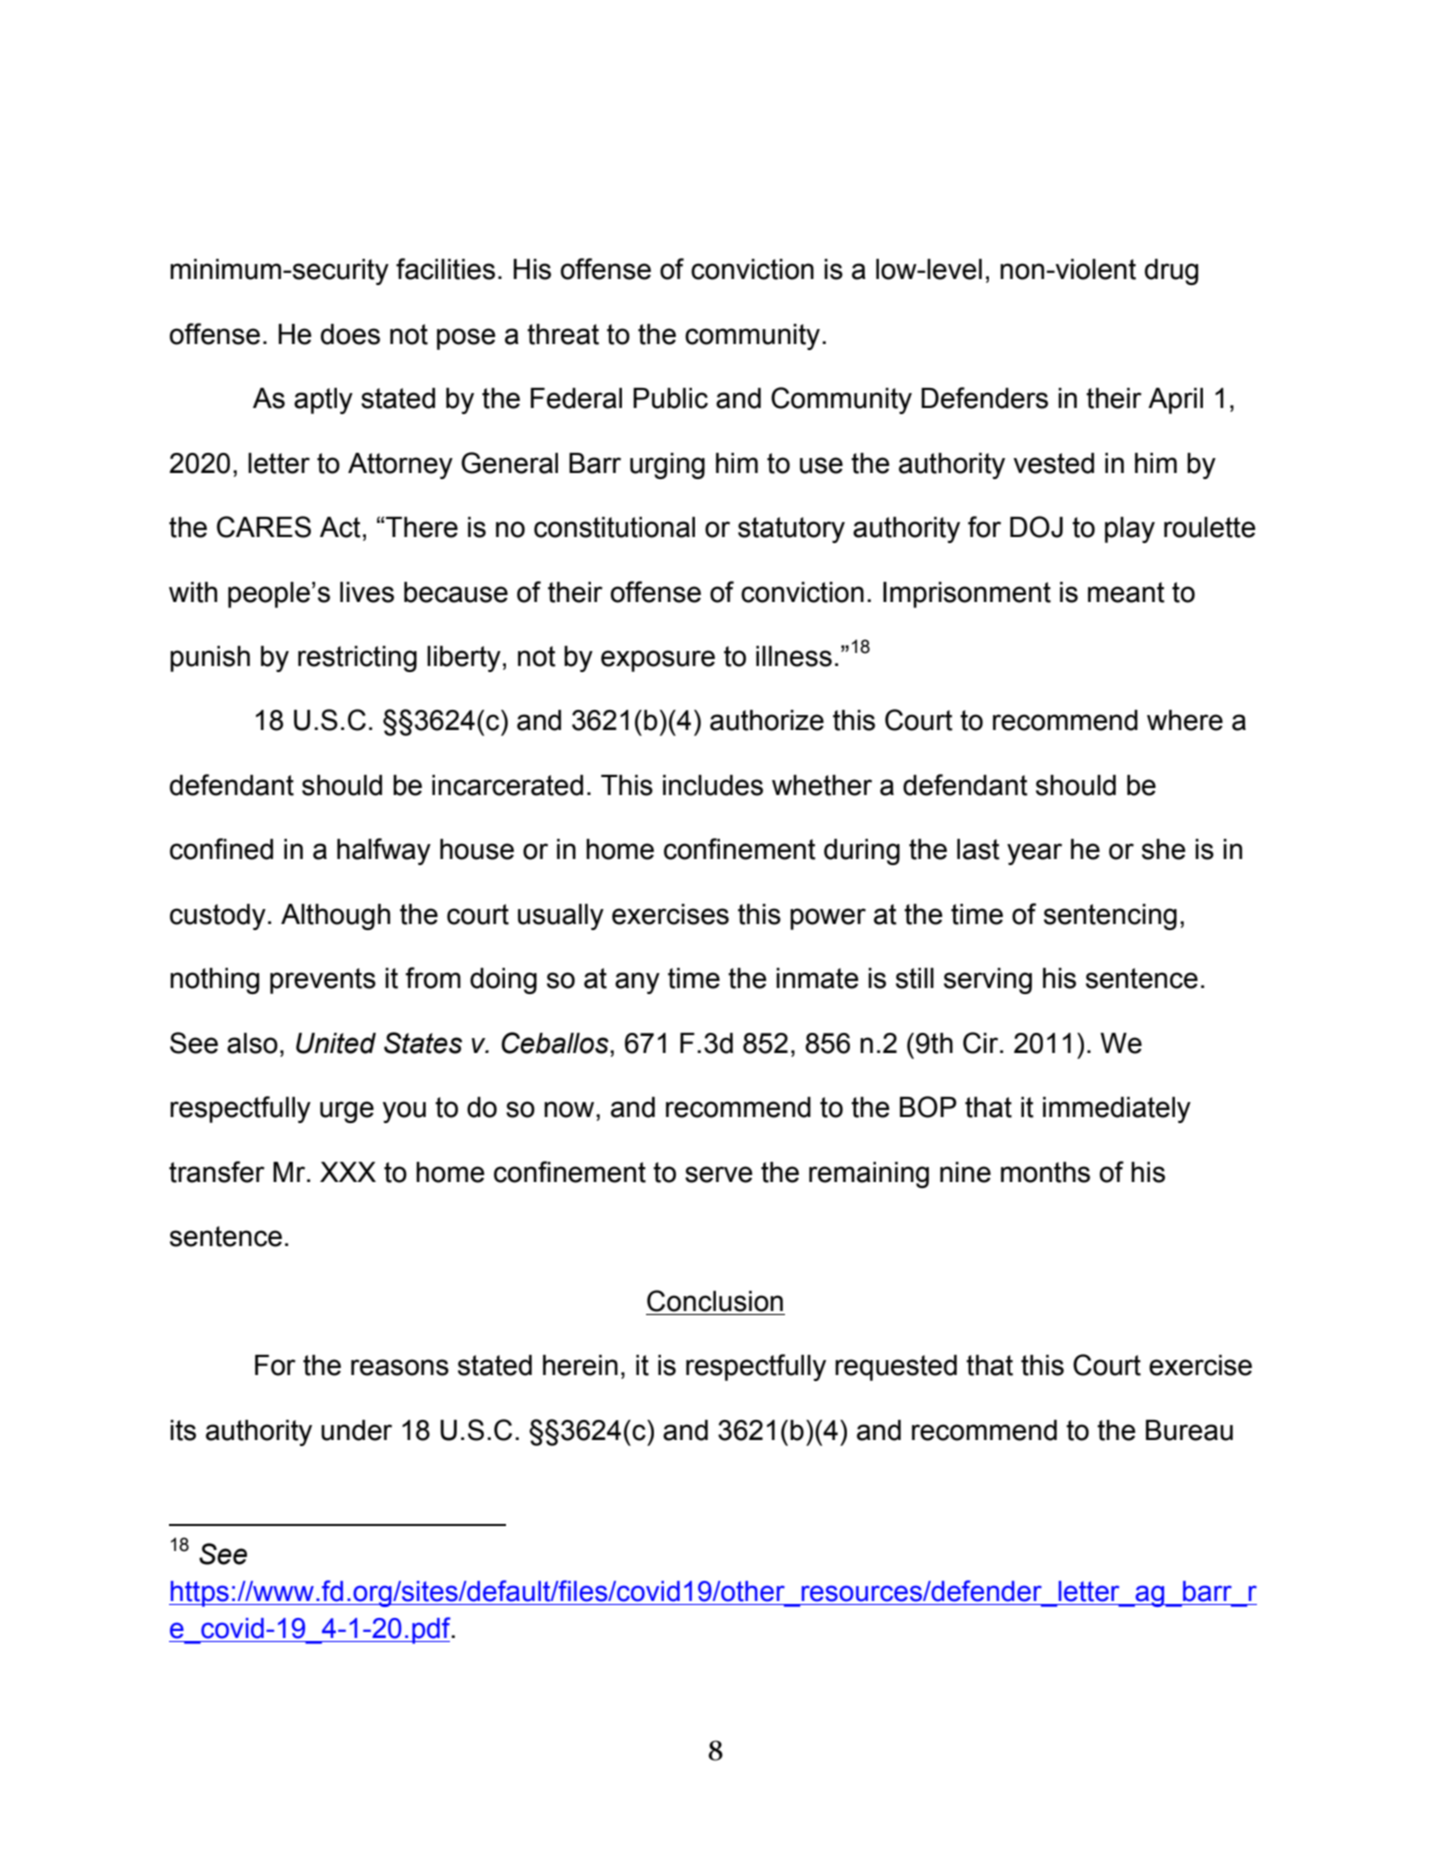 The width and height of the screenshot is (1429, 1850). What do you see at coordinates (563, 334) in the screenshot?
I see `threat` at bounding box center [563, 334].
